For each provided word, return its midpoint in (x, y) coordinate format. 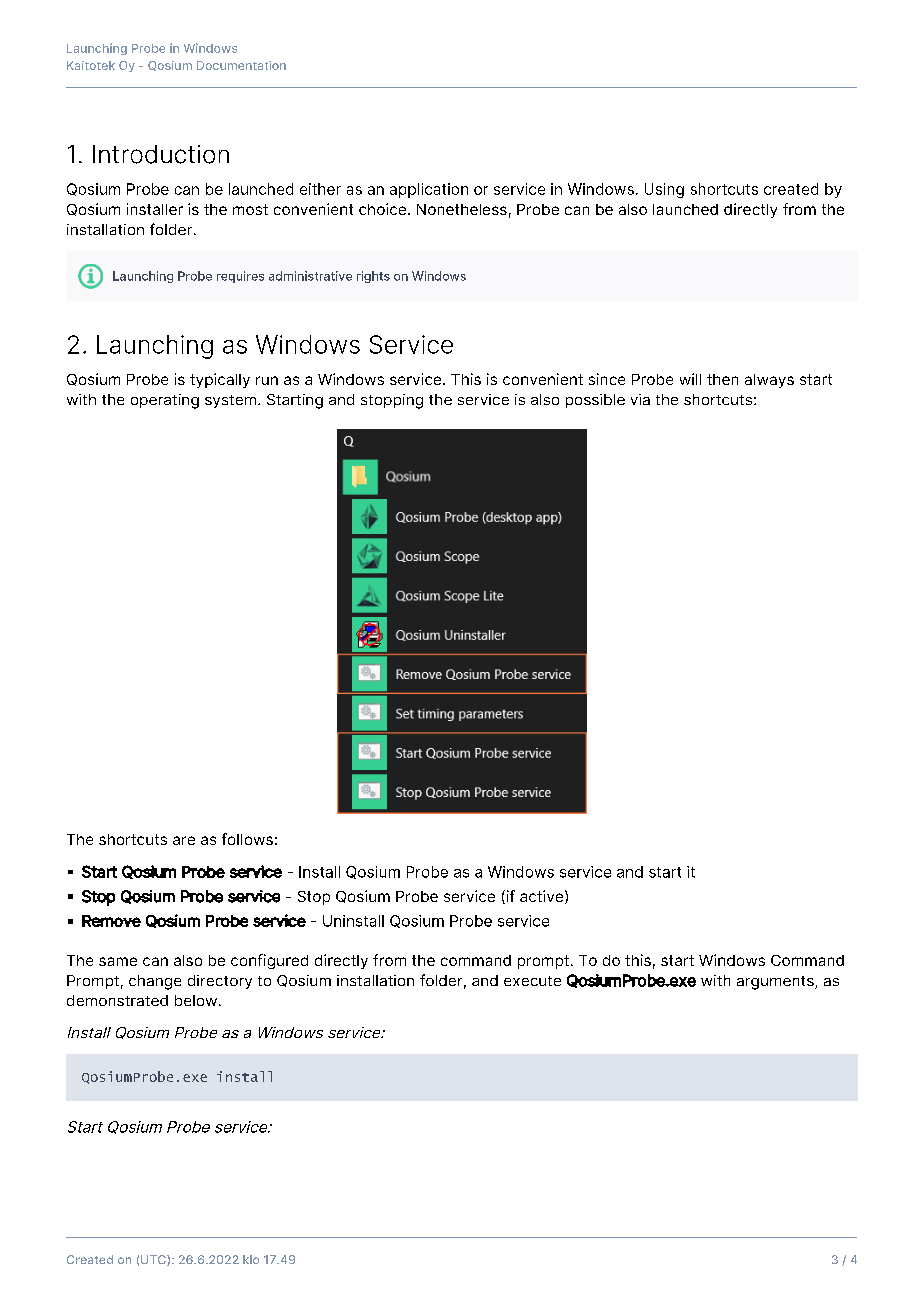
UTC (154, 1260)
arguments (776, 983)
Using (664, 190)
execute (532, 981)
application (429, 190)
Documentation (241, 65)
